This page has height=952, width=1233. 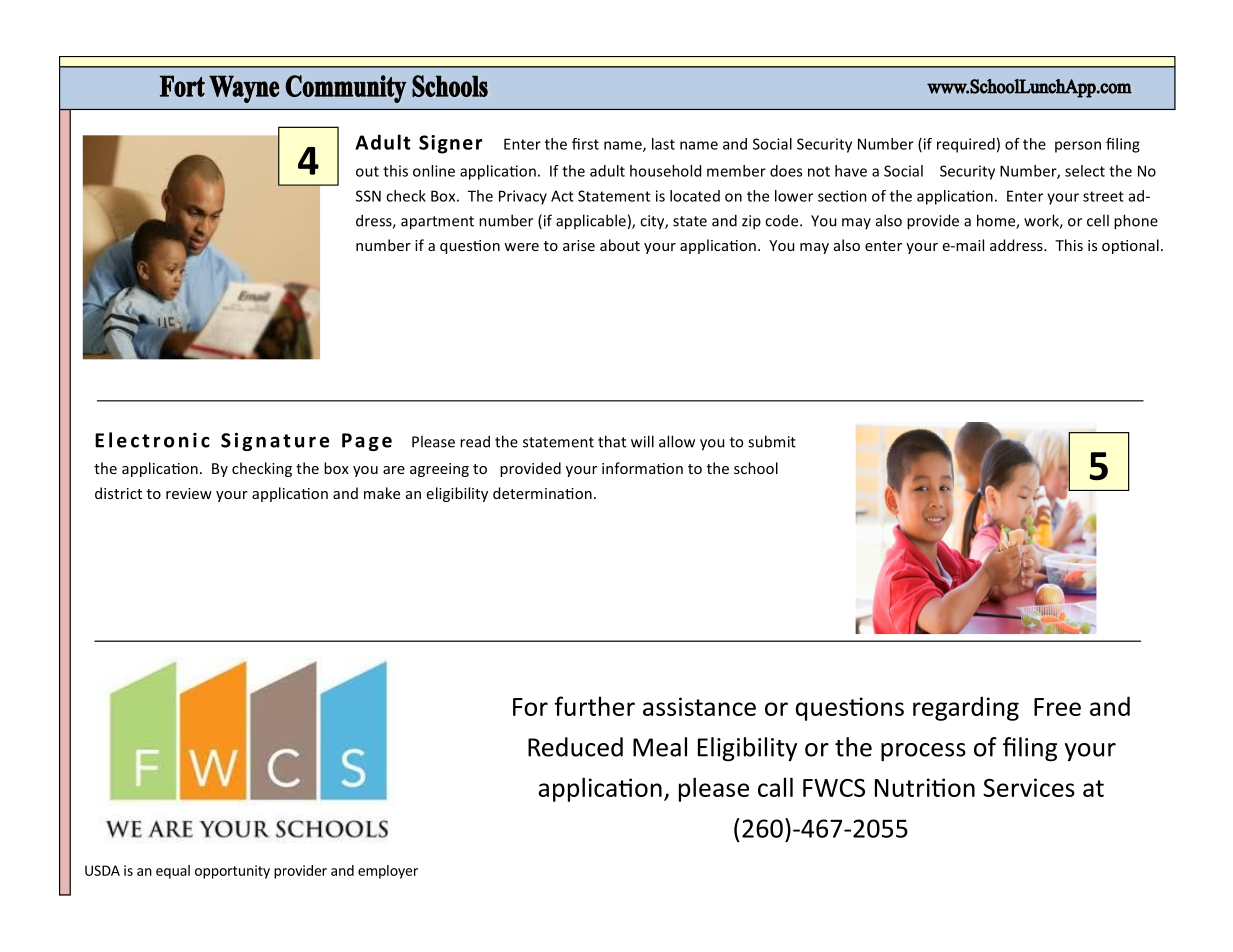 What do you see at coordinates (368, 196) in the page?
I see `SSN` at bounding box center [368, 196].
